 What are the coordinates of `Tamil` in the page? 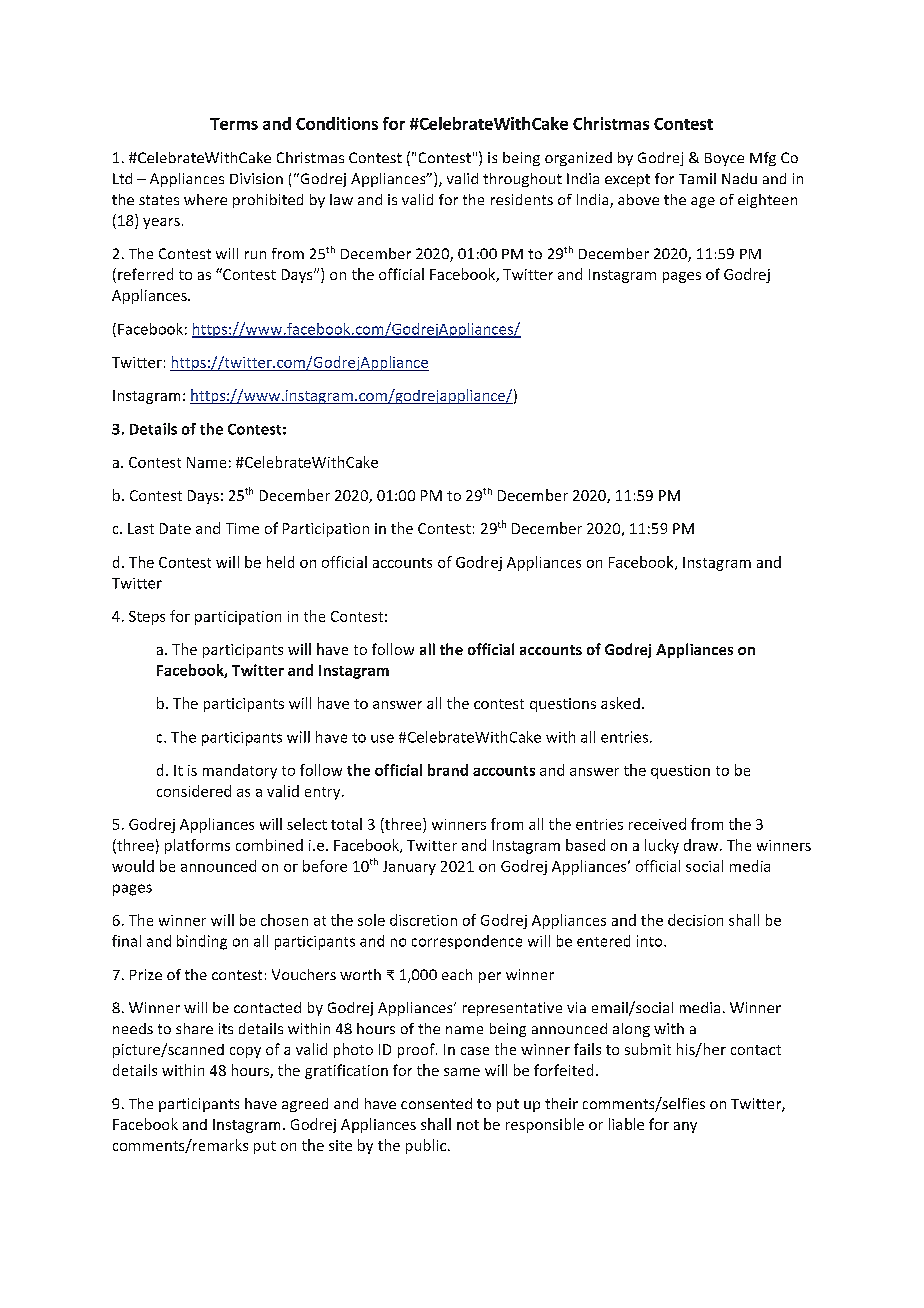 It's located at (697, 178).
